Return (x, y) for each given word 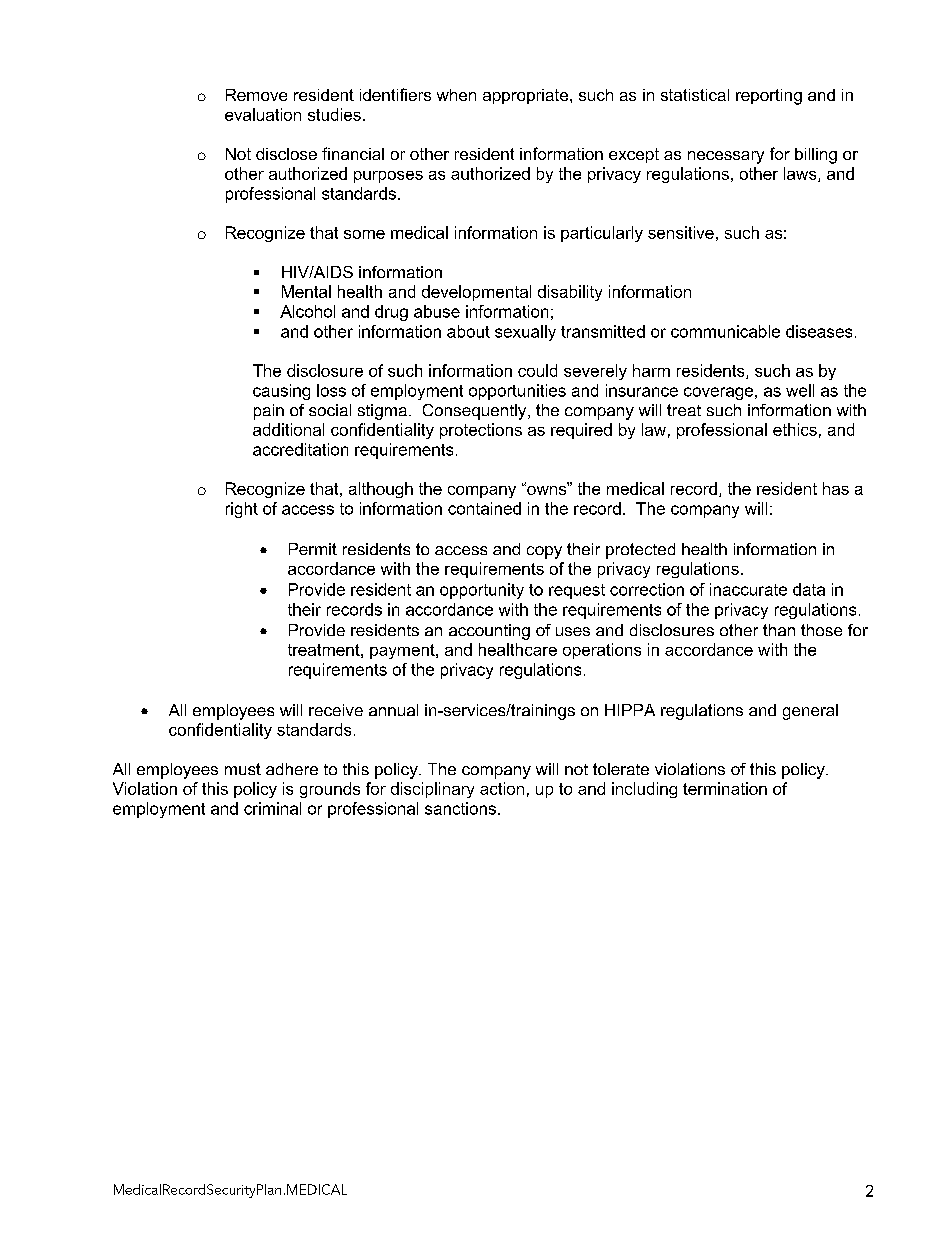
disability (570, 293)
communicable (725, 331)
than (779, 630)
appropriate (525, 96)
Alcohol (307, 311)
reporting (769, 97)
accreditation (300, 449)
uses (573, 631)
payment (403, 651)
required (581, 431)
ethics (795, 429)
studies (334, 114)
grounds (330, 790)
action (502, 788)
